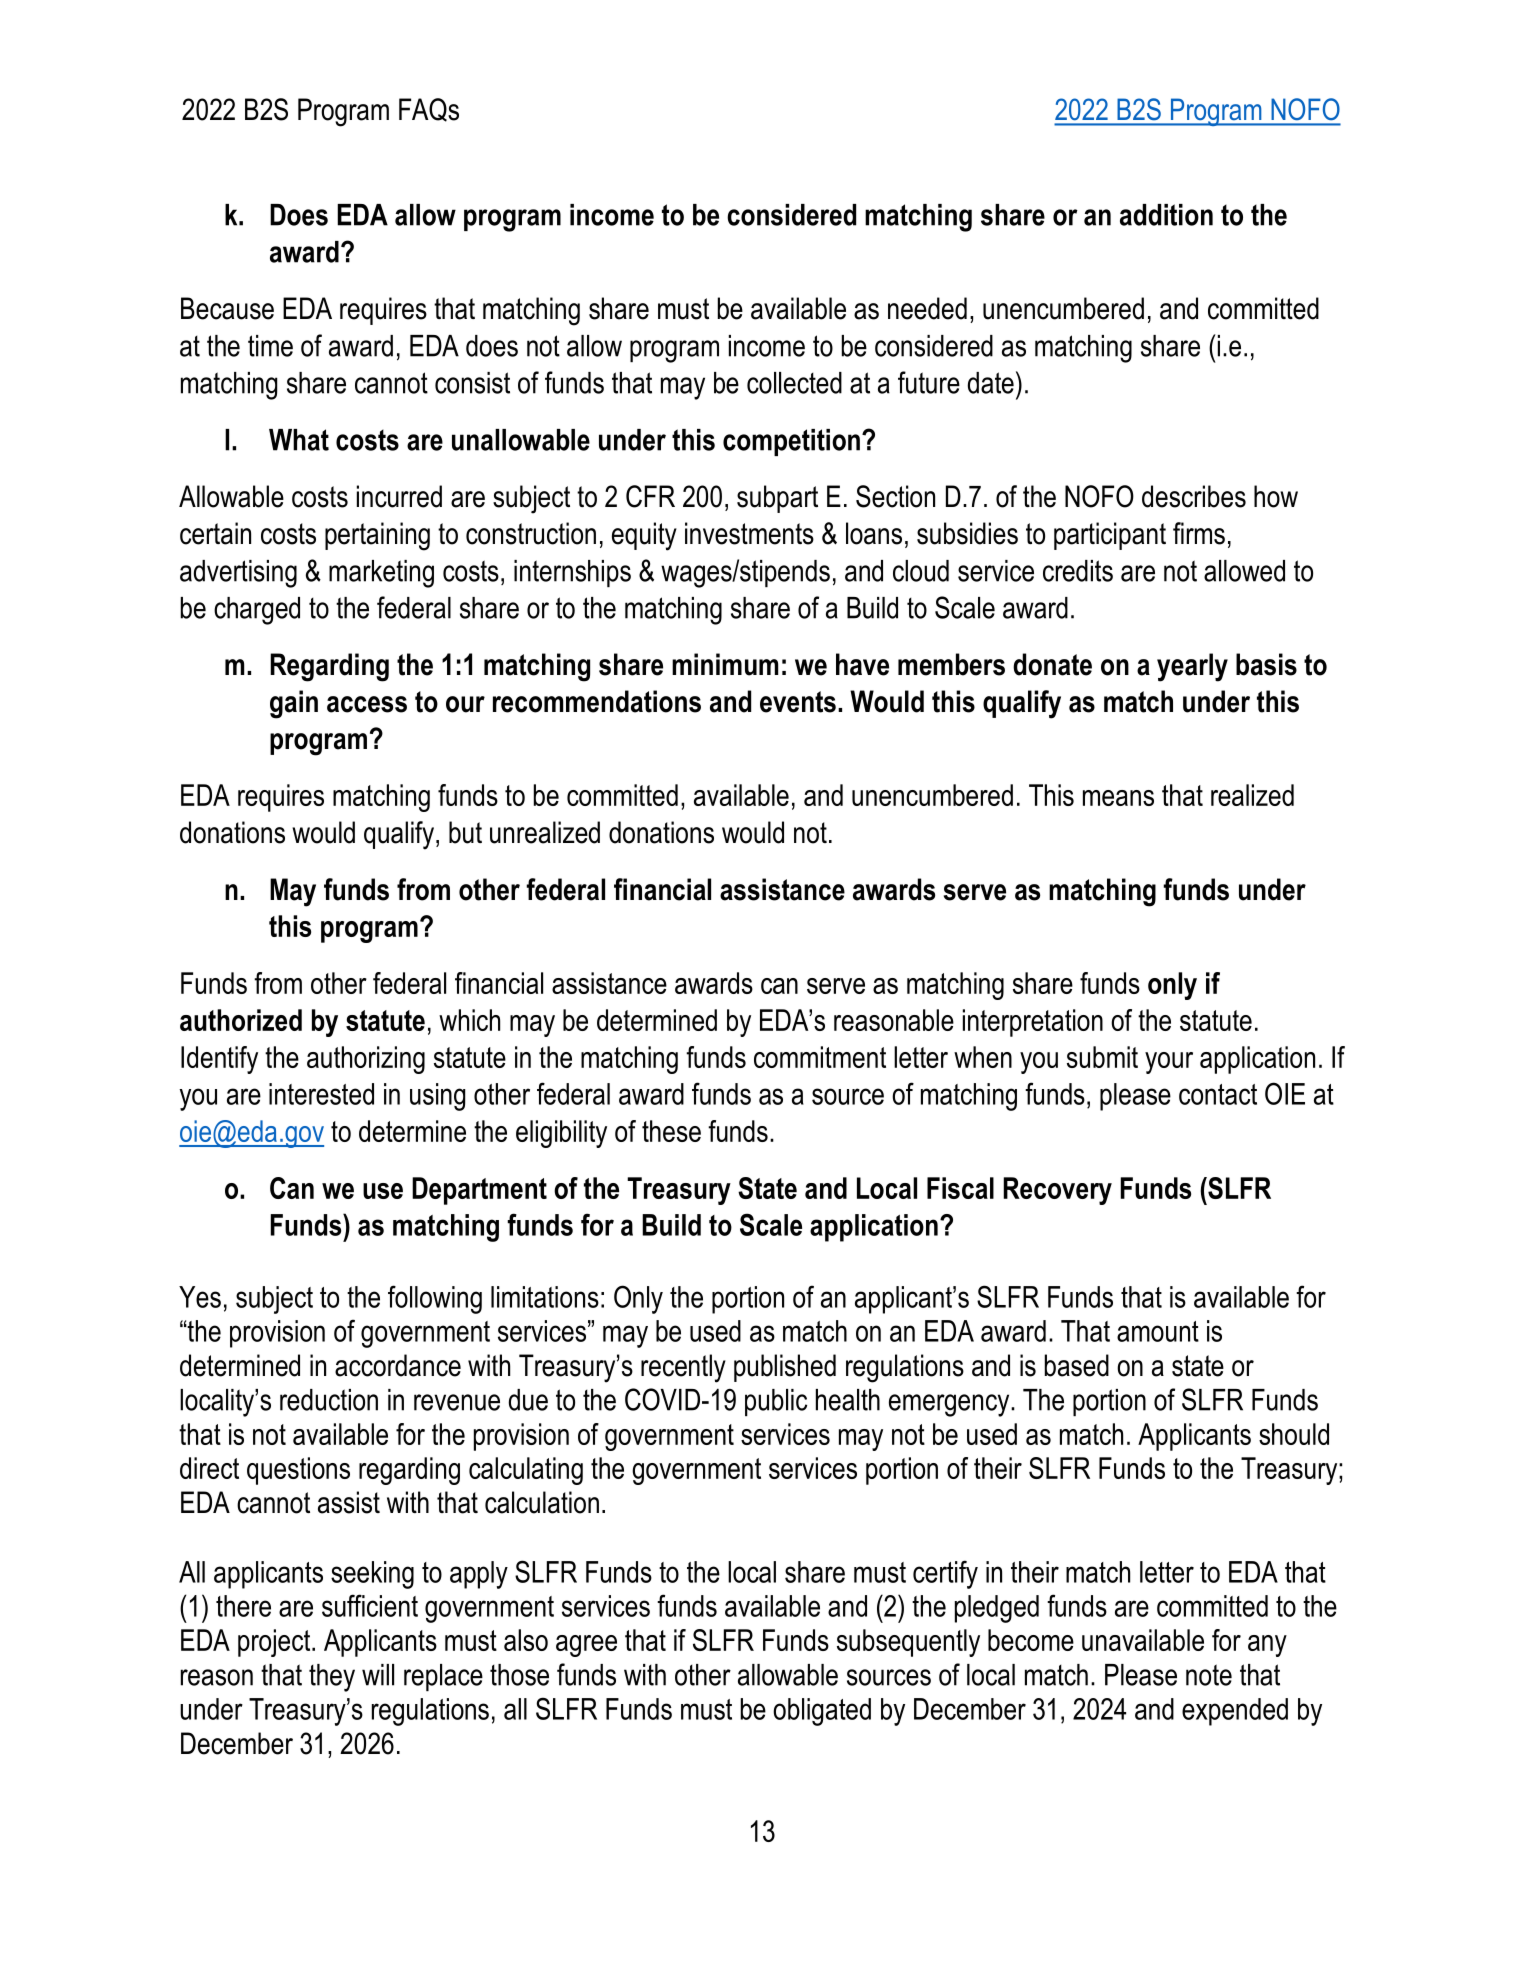 The height and width of the image is (1972, 1524). I want to click on note, so click(1209, 1675).
